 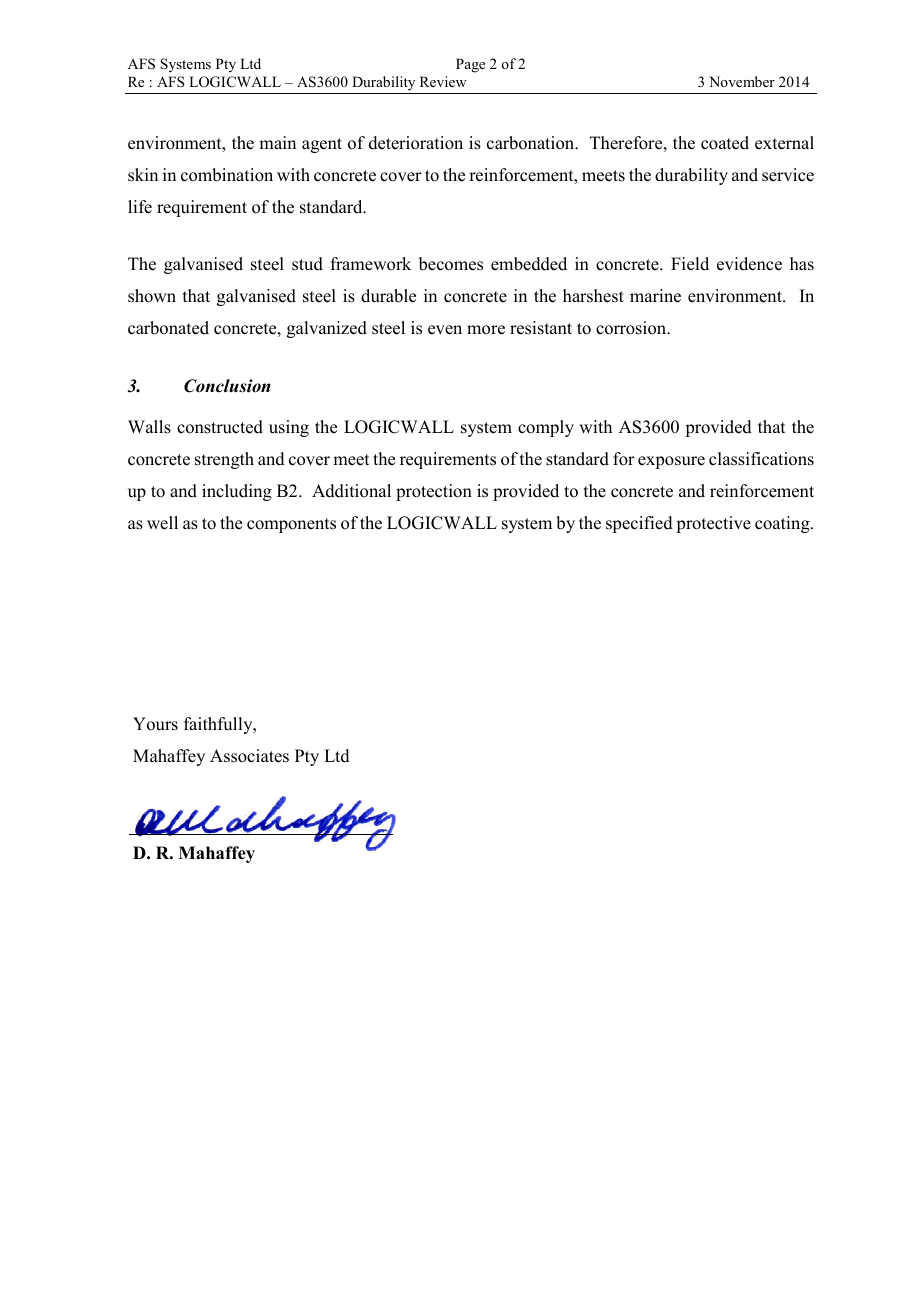 What do you see at coordinates (277, 142) in the screenshot?
I see `main` at bounding box center [277, 142].
